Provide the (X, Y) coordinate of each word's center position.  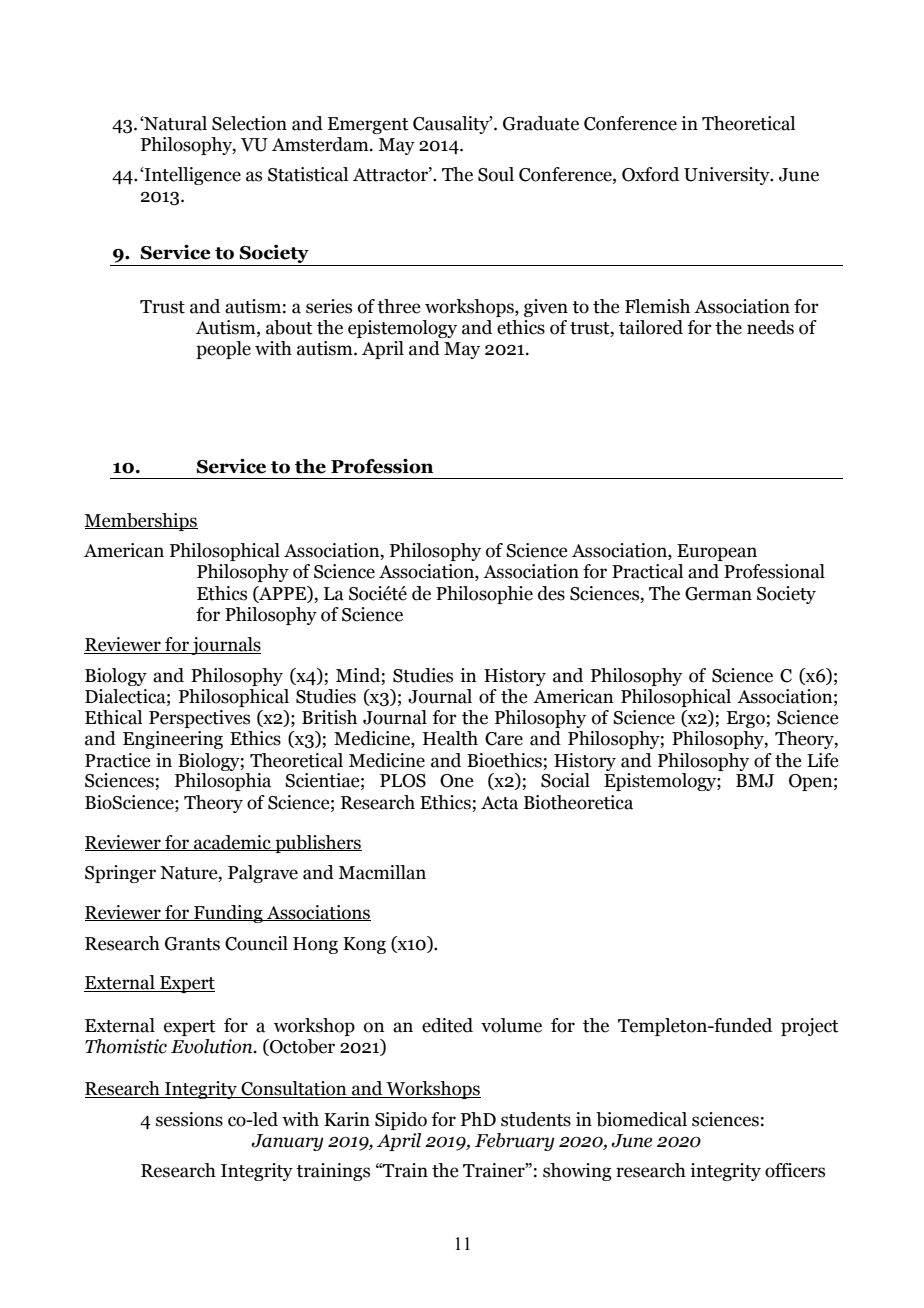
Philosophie (484, 595)
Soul (496, 174)
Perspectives (199, 719)
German (718, 594)
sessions (189, 1119)
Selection (249, 123)
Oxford (650, 174)
